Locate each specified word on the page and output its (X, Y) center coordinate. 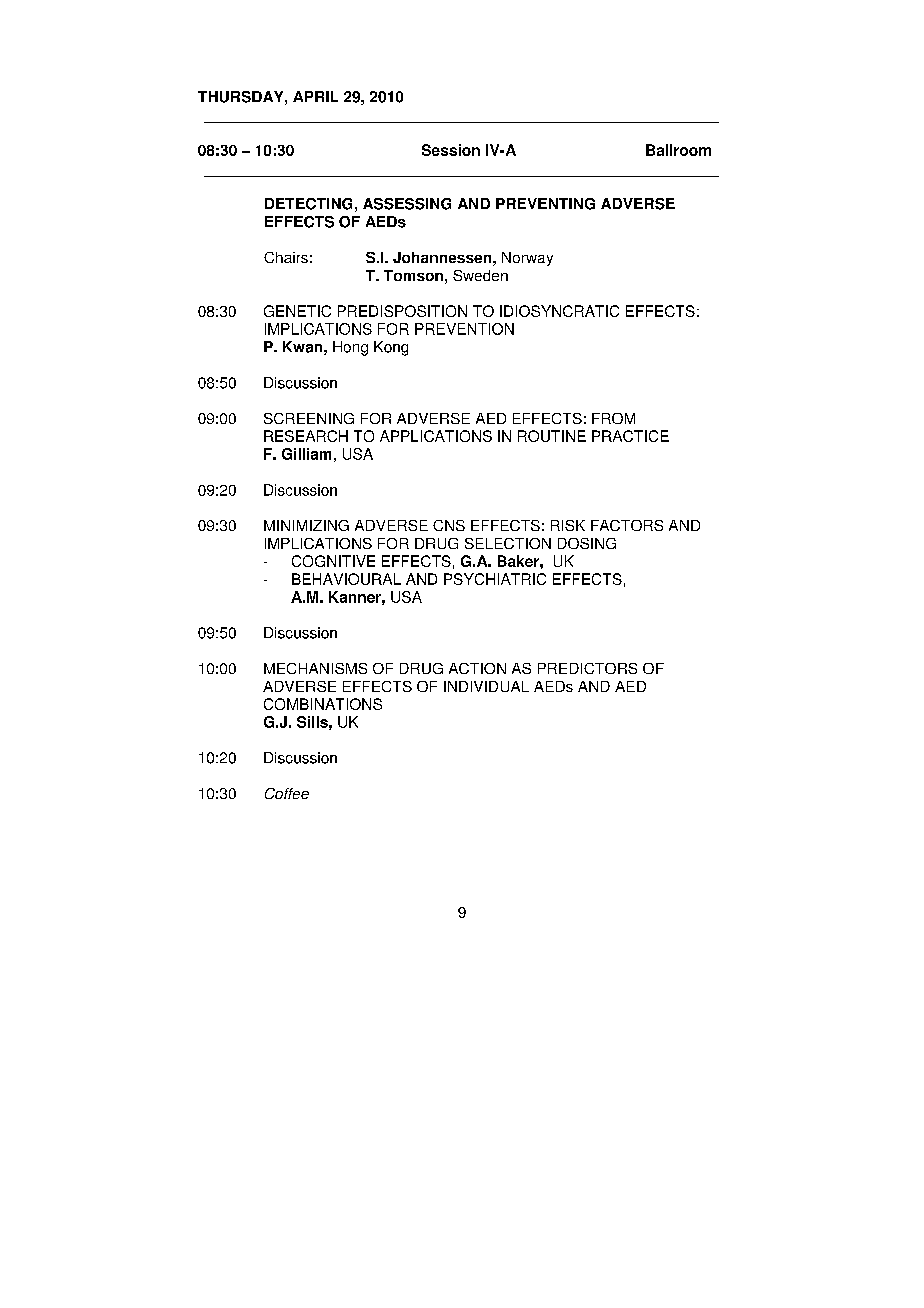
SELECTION (508, 543)
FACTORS (627, 525)
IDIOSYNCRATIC (559, 311)
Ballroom (678, 150)
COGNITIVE (333, 561)
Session (451, 150)
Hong (350, 348)
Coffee (287, 793)
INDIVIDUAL (486, 686)
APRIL (315, 96)
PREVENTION (464, 329)
